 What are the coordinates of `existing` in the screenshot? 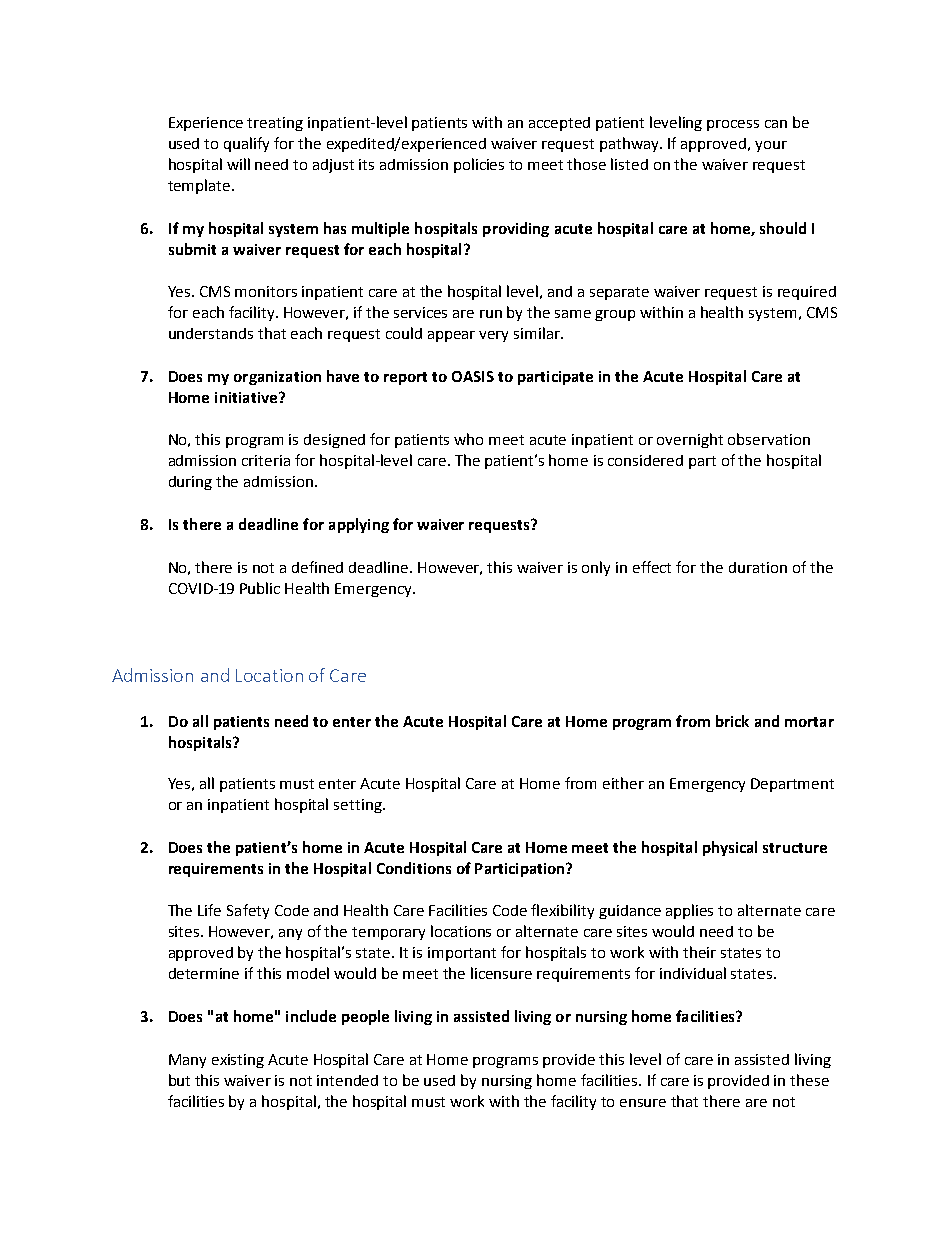 It's located at (238, 1061).
